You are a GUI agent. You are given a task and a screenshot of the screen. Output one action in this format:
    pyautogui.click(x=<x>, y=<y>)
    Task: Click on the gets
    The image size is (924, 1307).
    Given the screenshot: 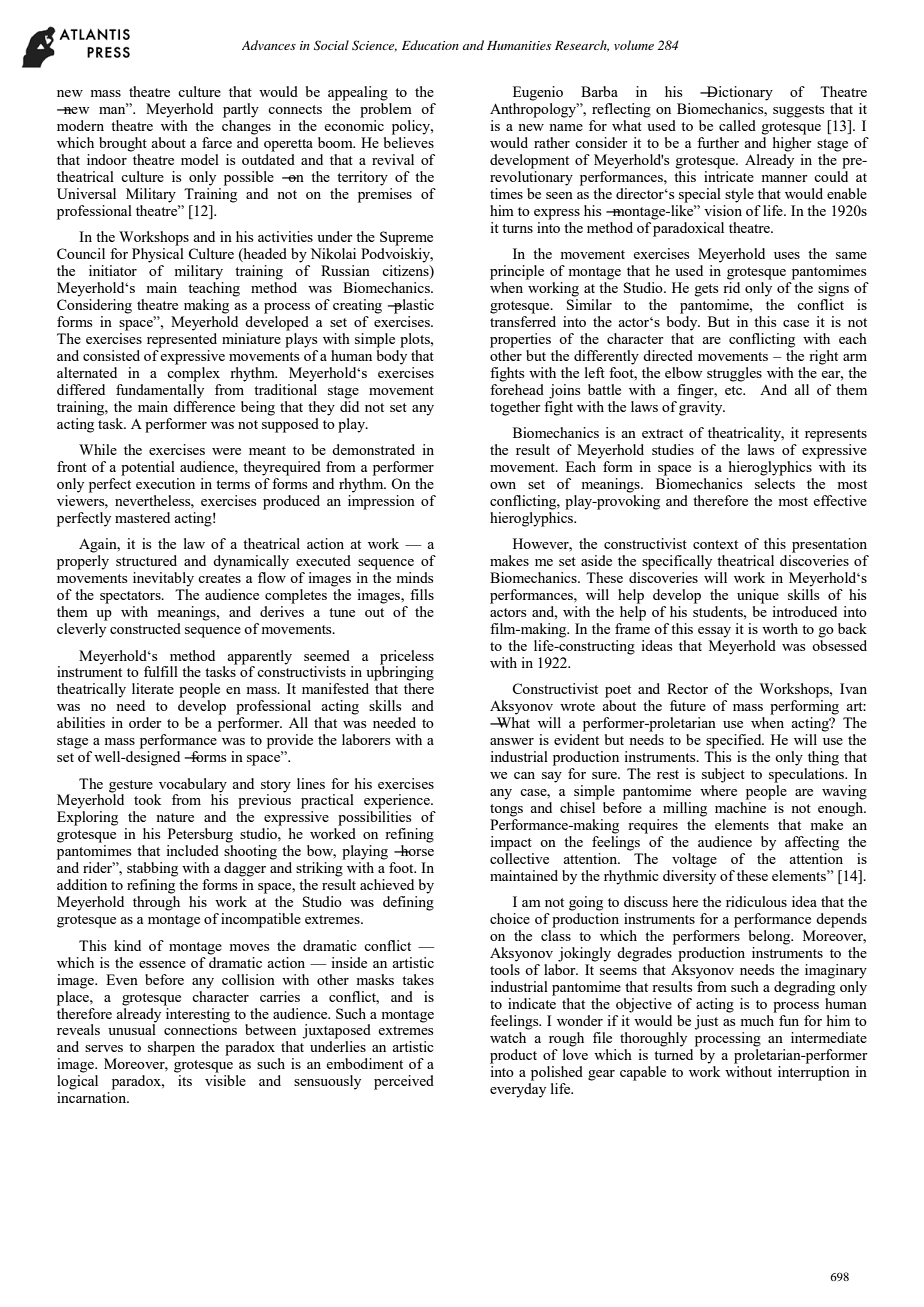 What is the action you would take?
    pyautogui.click(x=706, y=290)
